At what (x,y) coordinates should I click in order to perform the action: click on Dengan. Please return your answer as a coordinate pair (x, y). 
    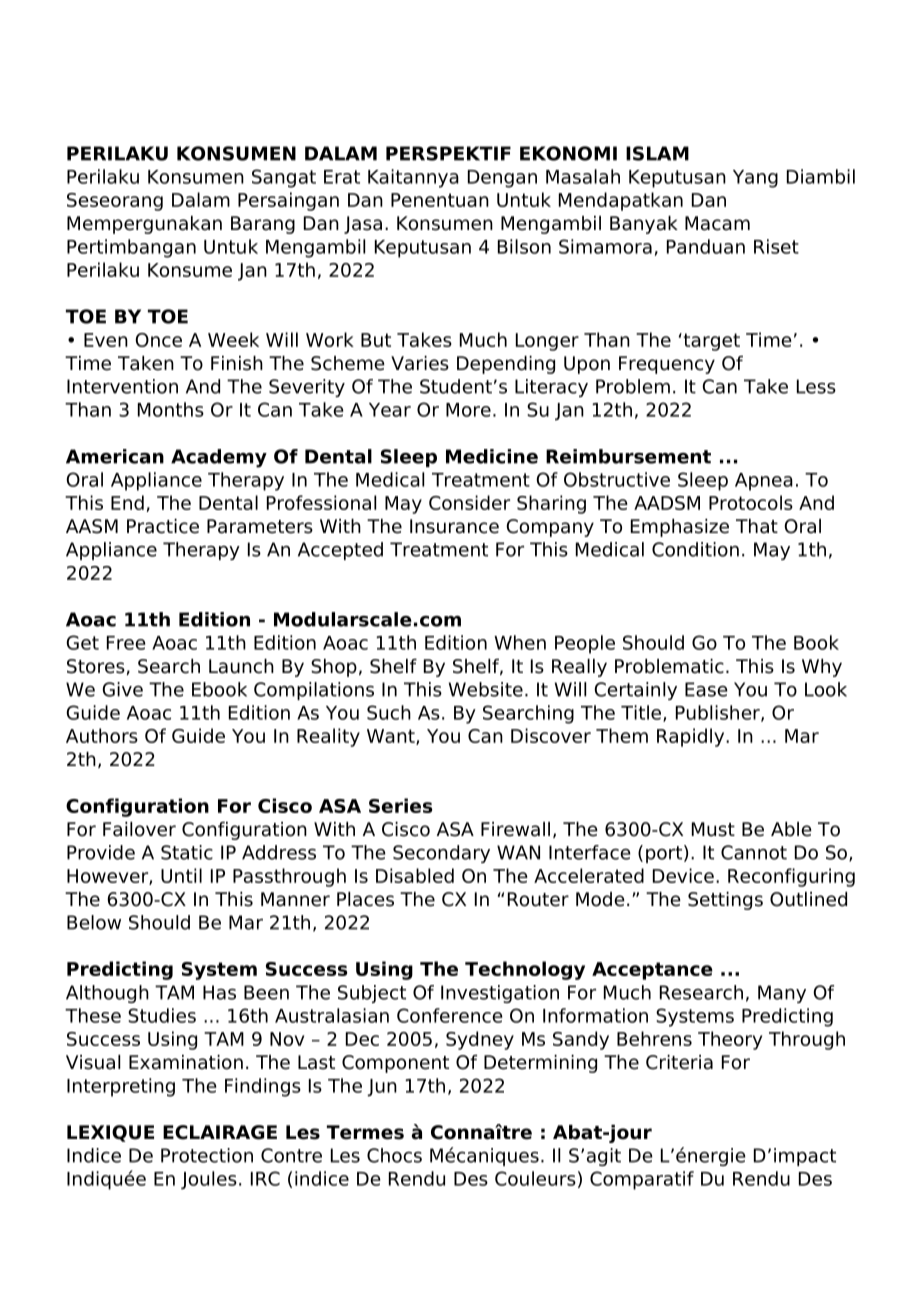
    Looking at the image, I should click on (502, 179).
